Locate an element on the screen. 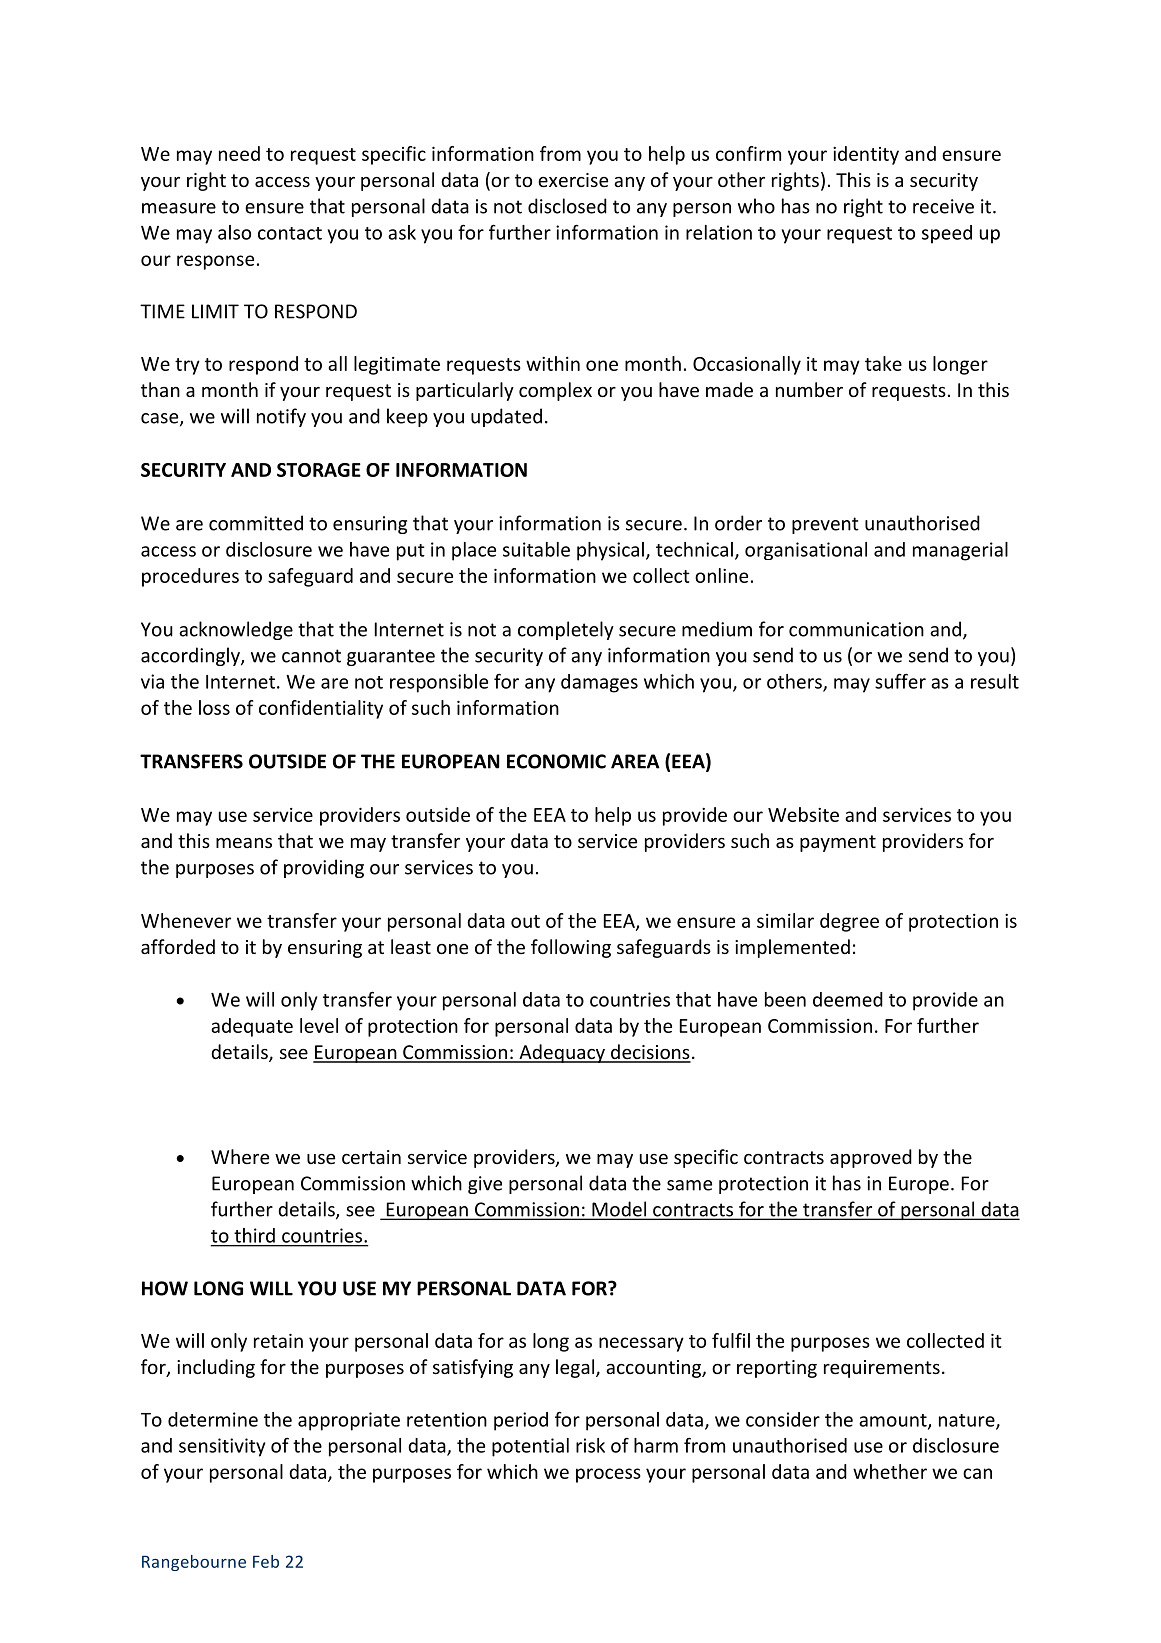 The height and width of the screenshot is (1643, 1161). disclosed is located at coordinates (567, 206).
